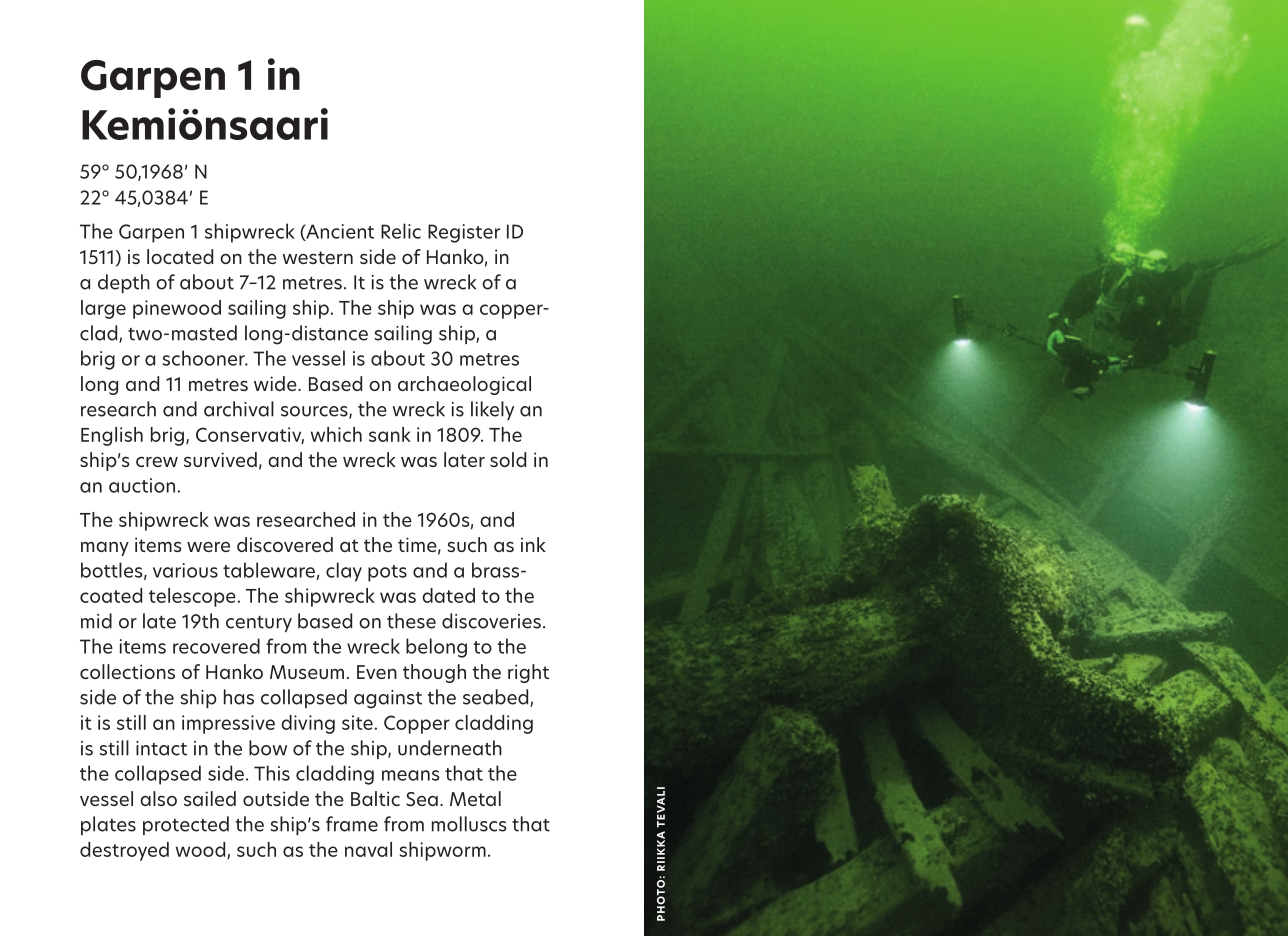  I want to click on molluscs, so click(469, 824).
